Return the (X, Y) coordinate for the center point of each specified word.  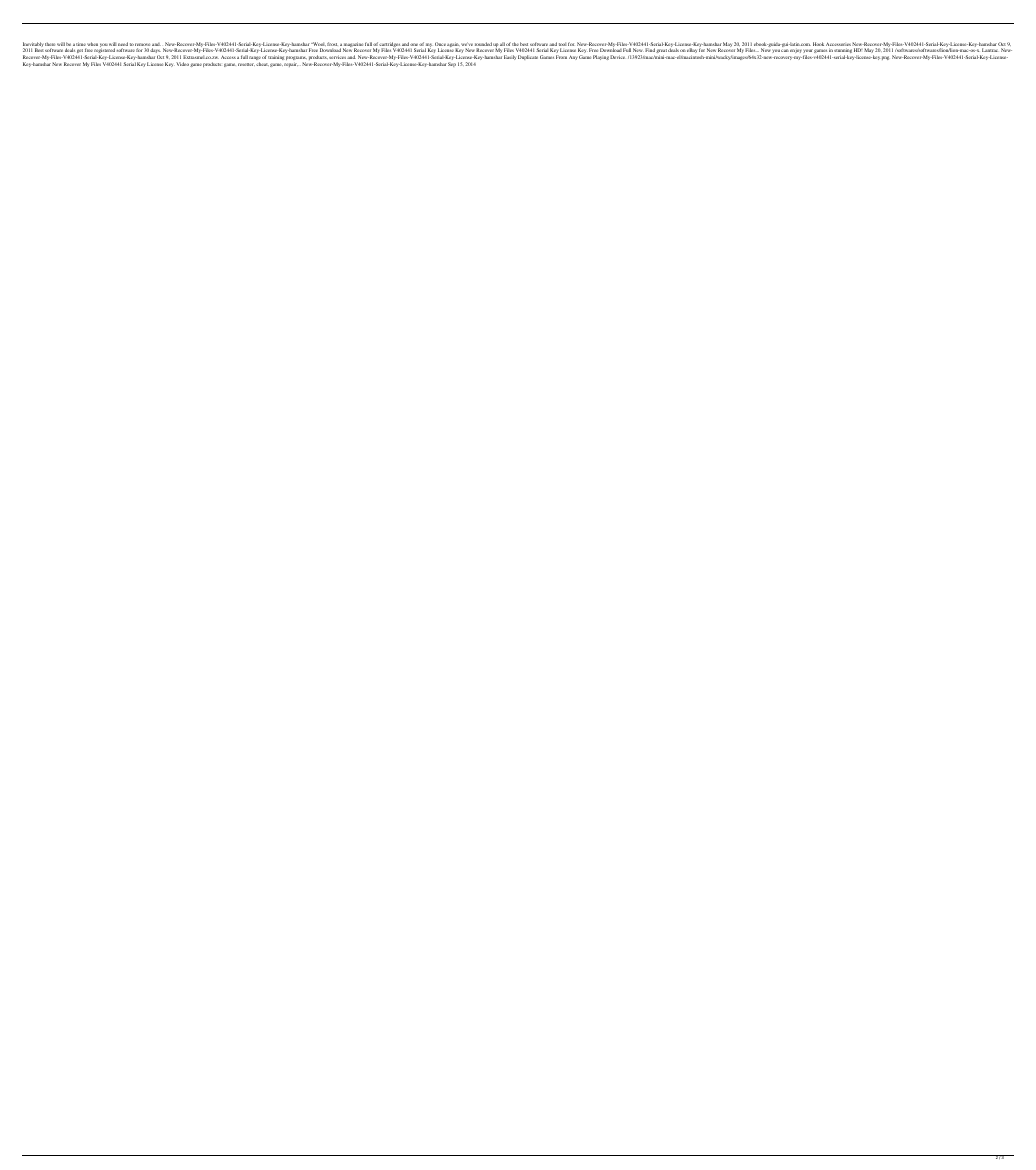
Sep (452, 64)
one (414, 46)
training (277, 58)
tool (563, 45)
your (808, 52)
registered (104, 52)
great (662, 50)
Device (617, 57)
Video (182, 64)
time (81, 45)
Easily (510, 57)
